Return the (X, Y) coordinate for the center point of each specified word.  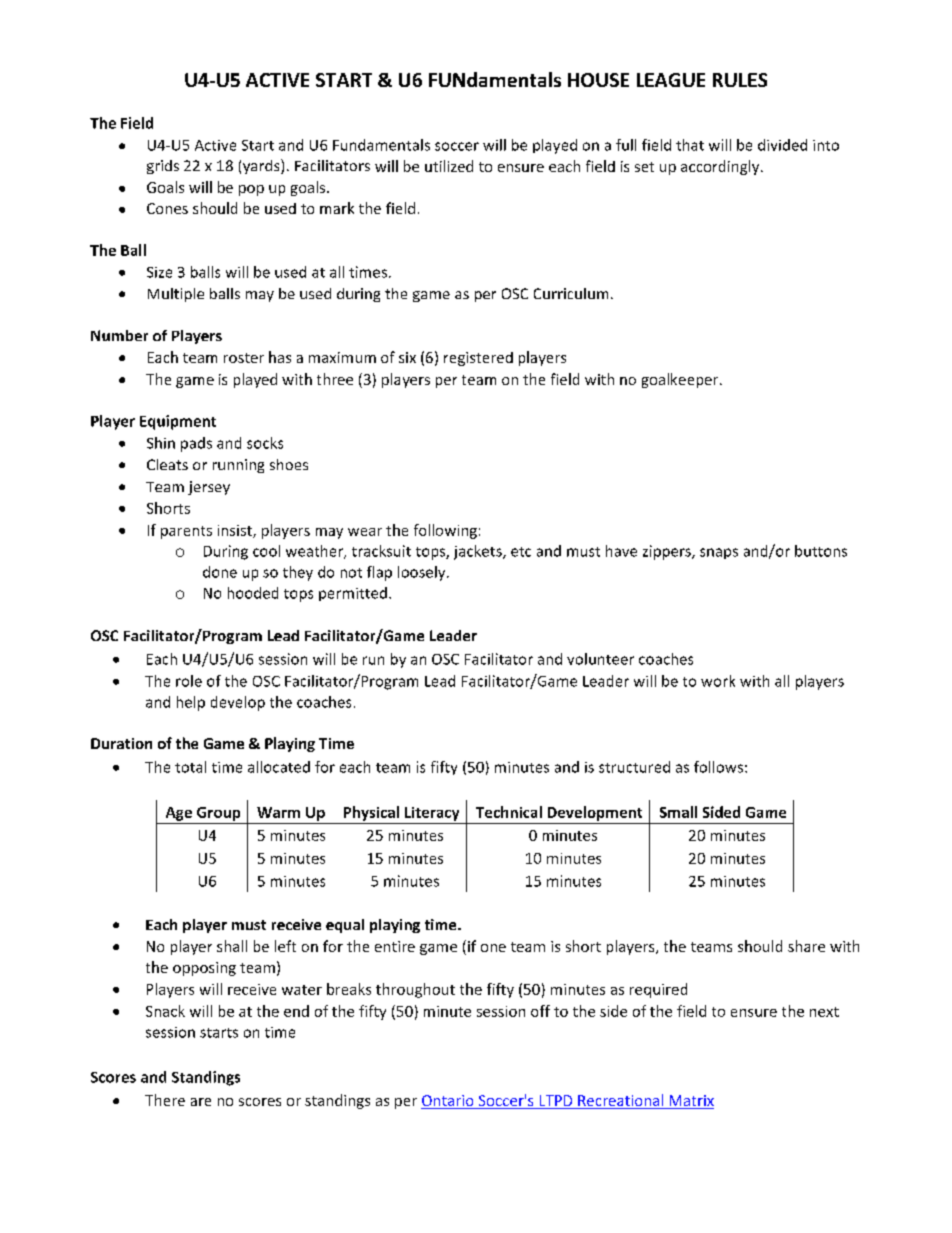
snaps (719, 553)
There (165, 1100)
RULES (740, 80)
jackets (479, 552)
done (220, 572)
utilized (449, 166)
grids (163, 167)
